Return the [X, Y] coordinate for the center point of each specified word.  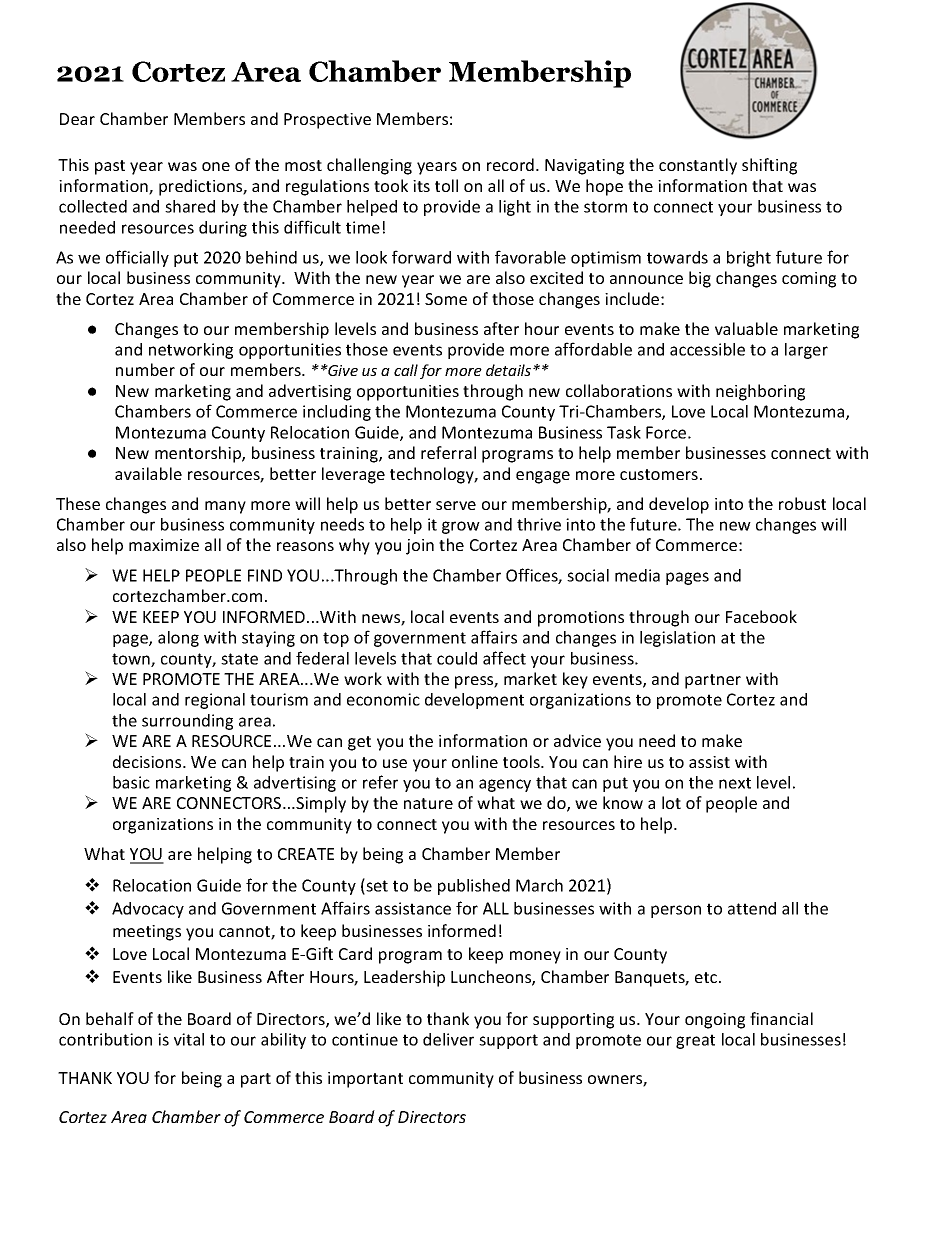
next [735, 783]
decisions [148, 761]
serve [456, 505]
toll [446, 185]
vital [189, 1039]
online [475, 761]
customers [659, 474]
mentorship [199, 454]
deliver [448, 1039]
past [110, 167]
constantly [698, 166]
